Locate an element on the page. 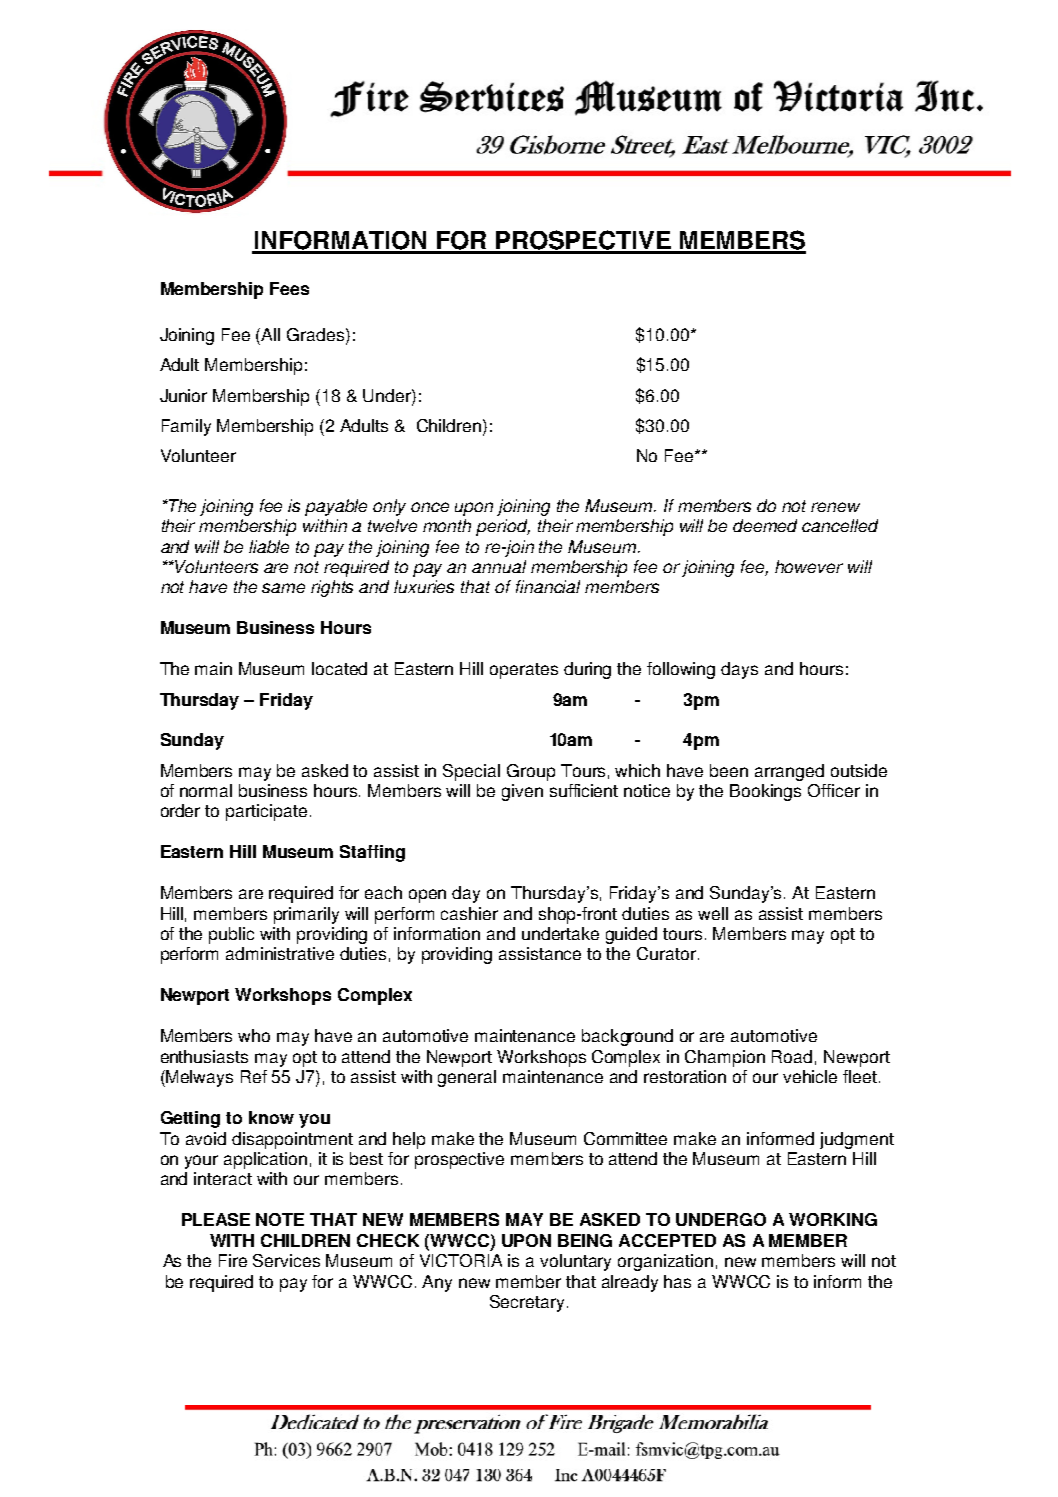 This page has height=1497, width=1058. Services is located at coordinates (286, 1260).
